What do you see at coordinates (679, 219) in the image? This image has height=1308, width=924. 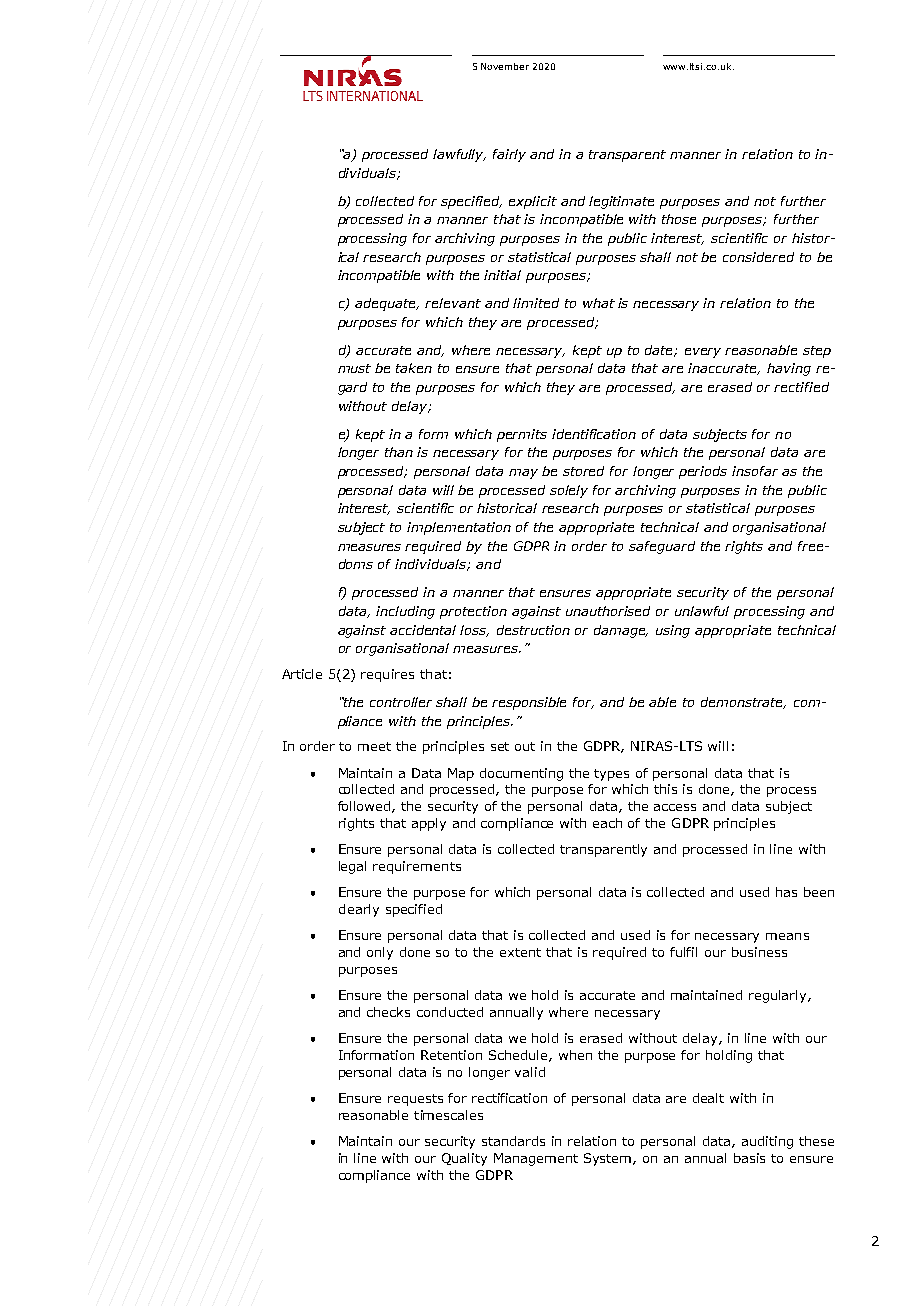 I see `those` at bounding box center [679, 219].
